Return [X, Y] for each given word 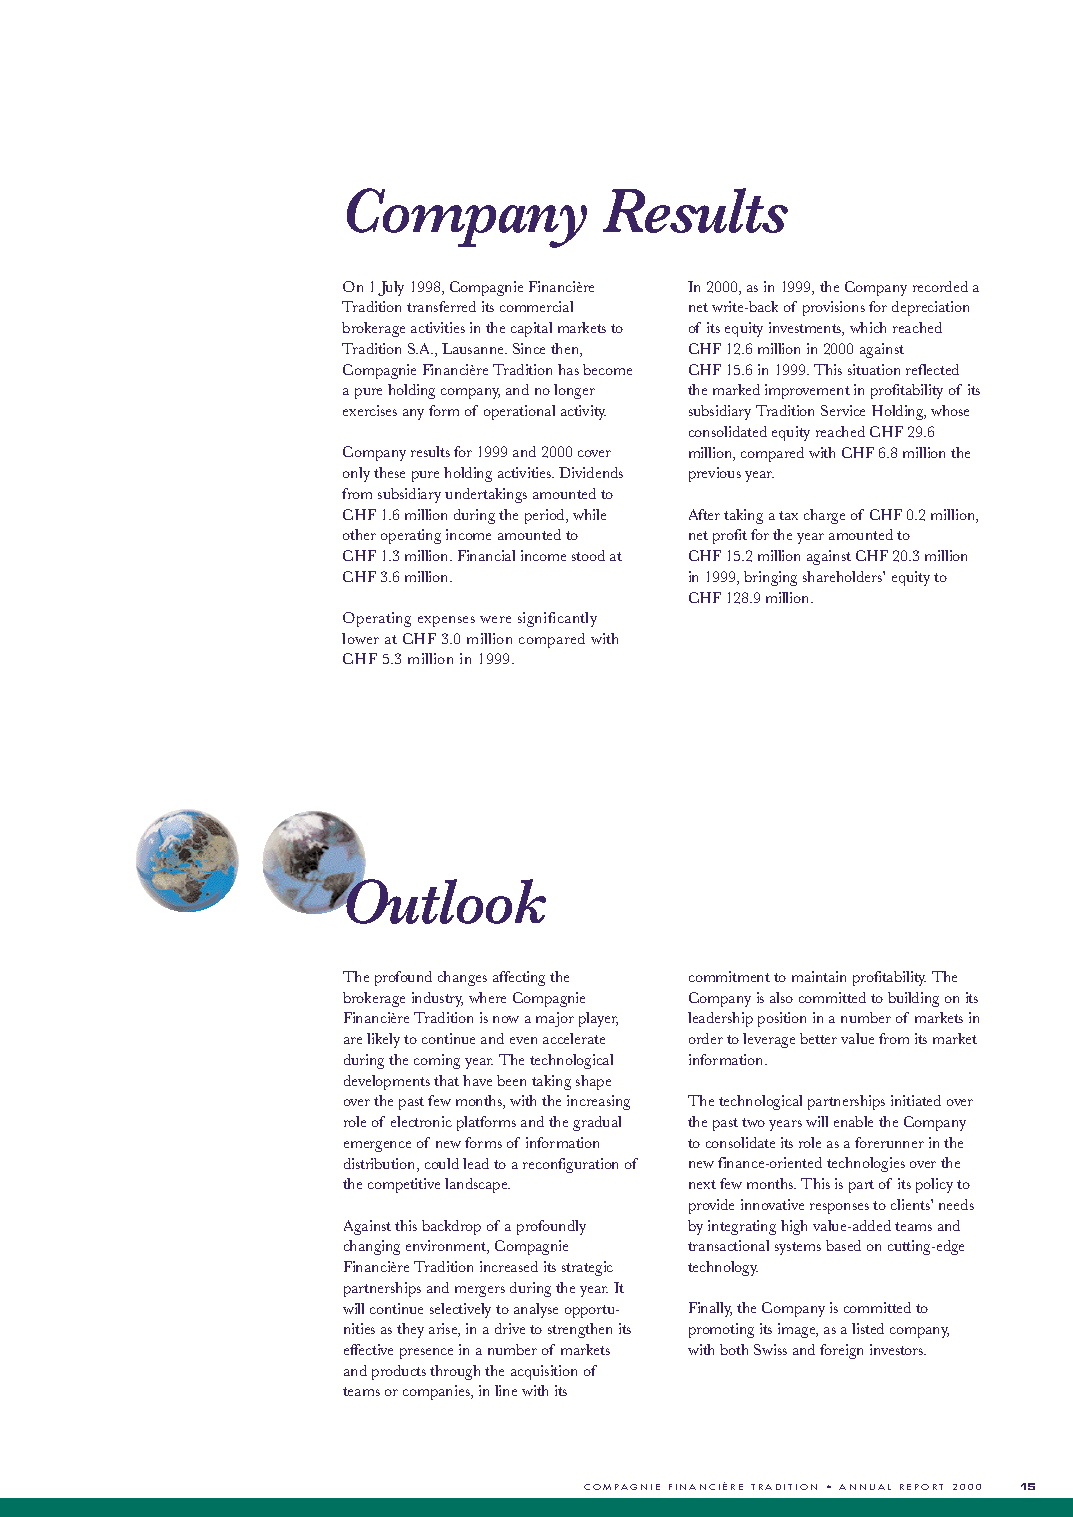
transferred [441, 306]
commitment [729, 976]
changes [462, 978]
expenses [446, 621]
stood [588, 555]
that [446, 1080]
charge [824, 516]
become [607, 369]
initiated [916, 1100]
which [868, 327]
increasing [598, 1102]
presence [426, 1353]
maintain [819, 976]
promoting [721, 1330]
